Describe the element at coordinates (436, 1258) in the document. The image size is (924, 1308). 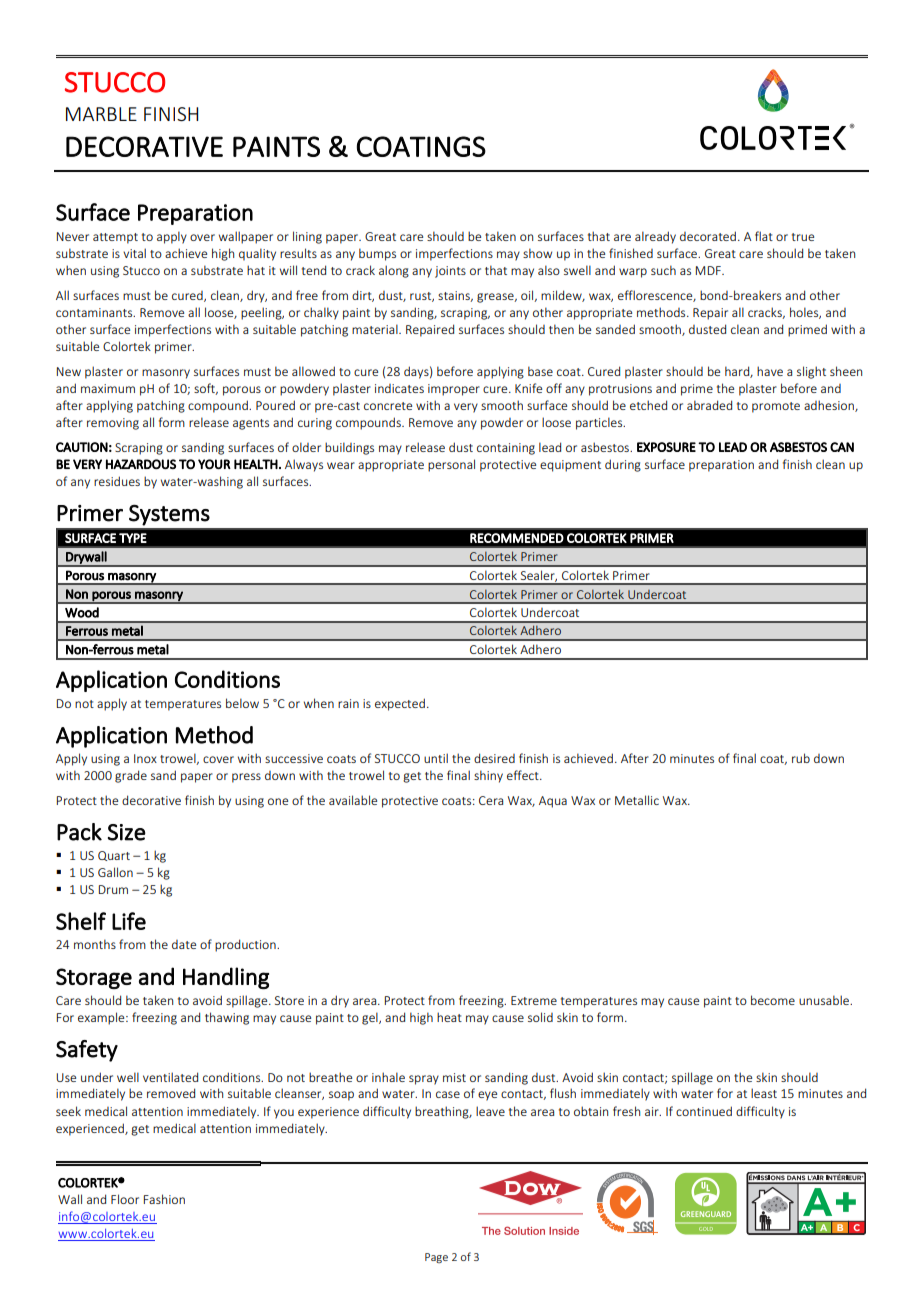
I see `Page` at that location.
